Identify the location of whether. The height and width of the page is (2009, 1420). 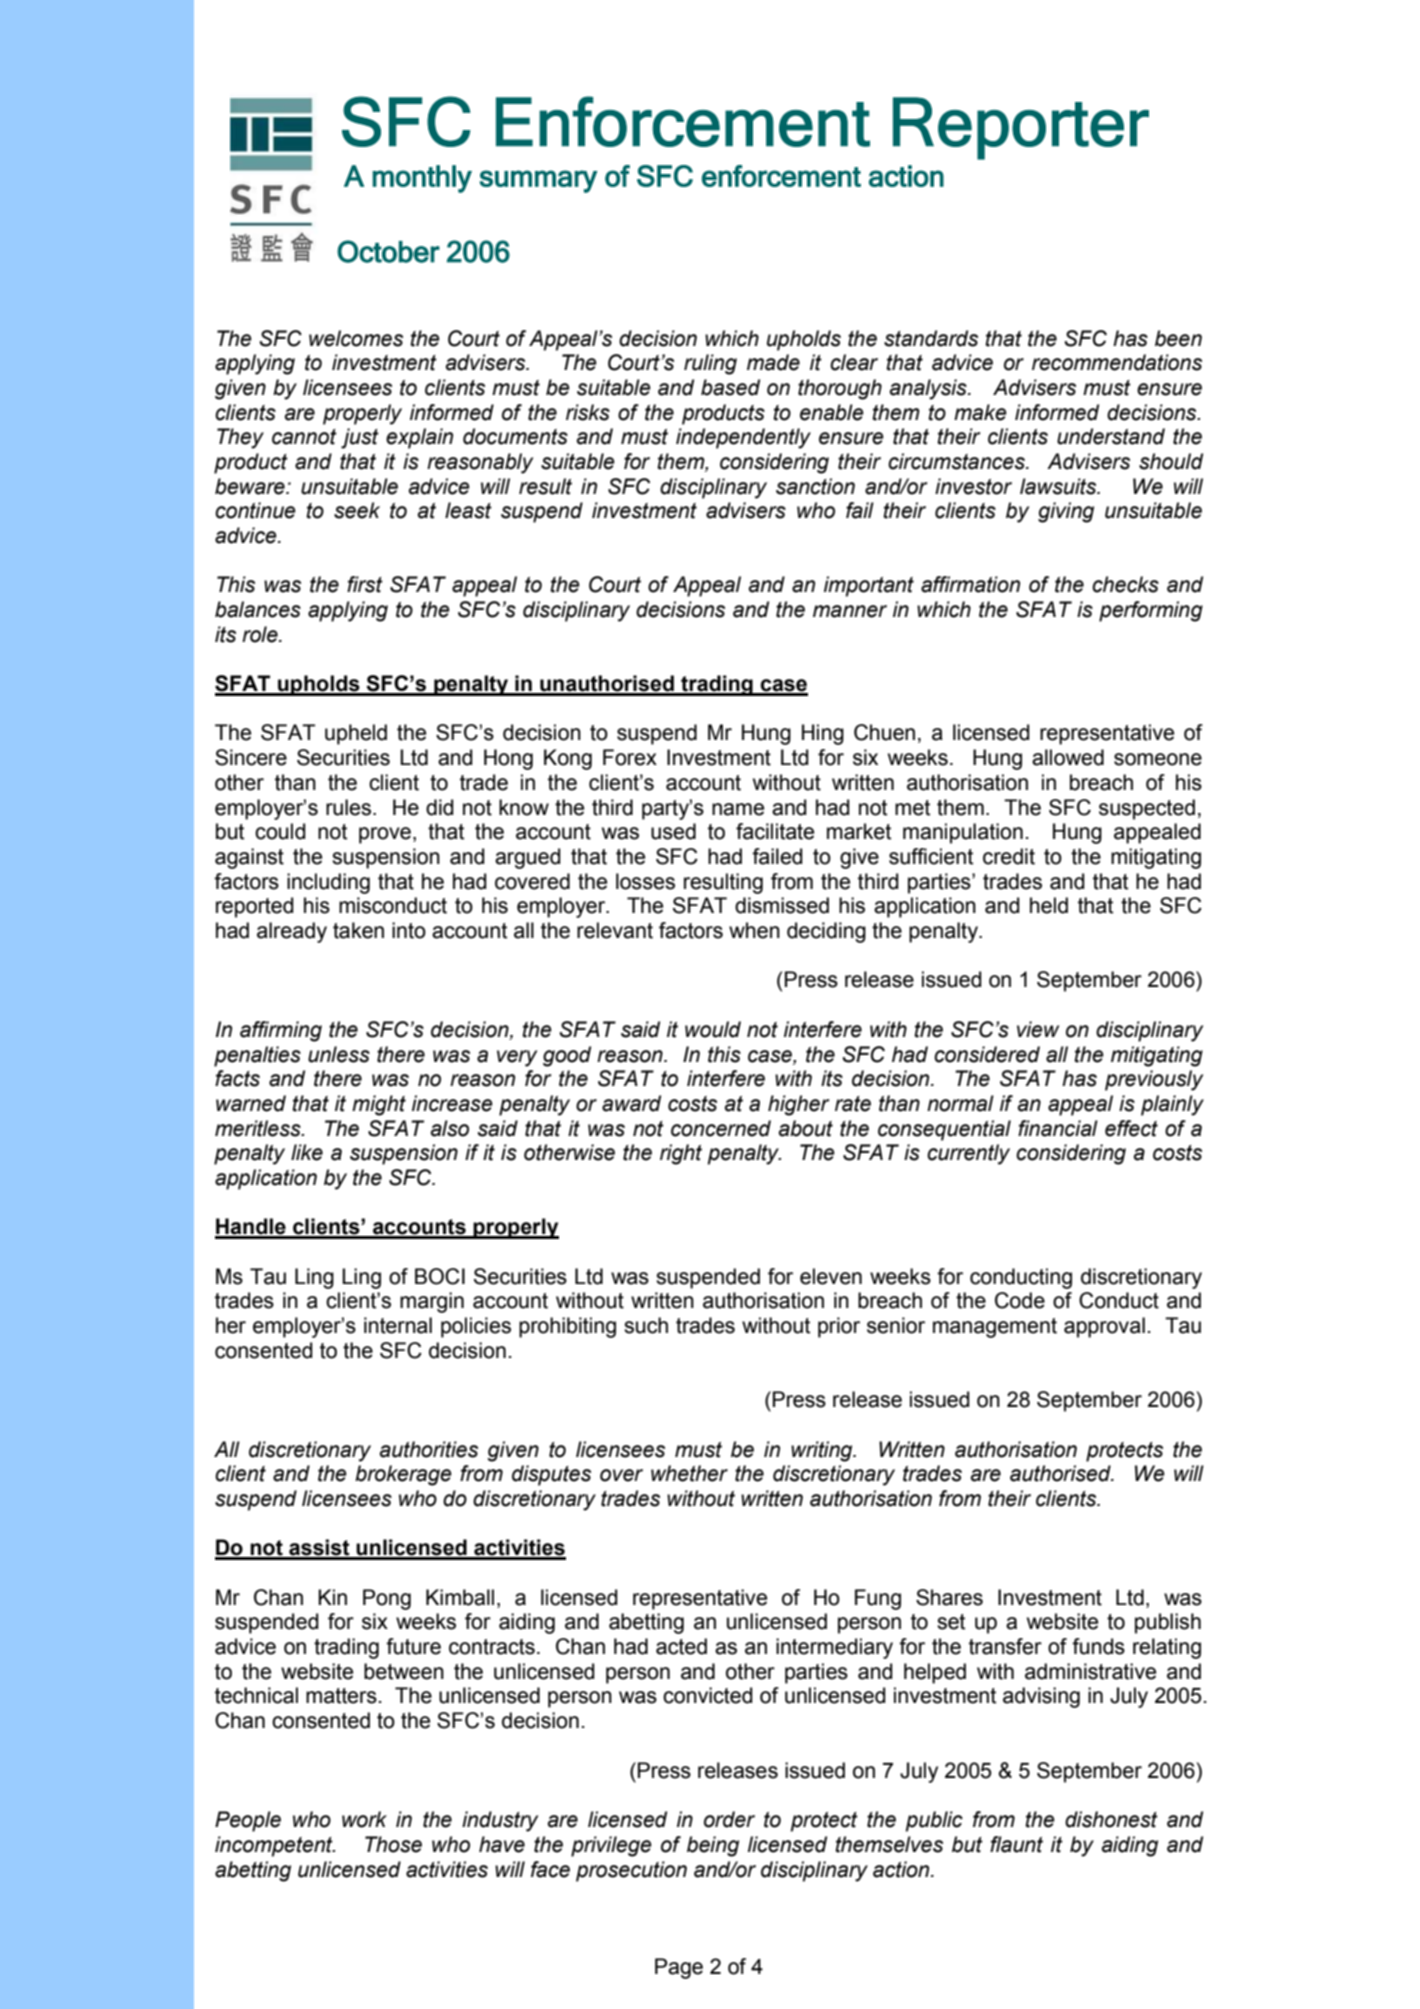
(689, 1473).
